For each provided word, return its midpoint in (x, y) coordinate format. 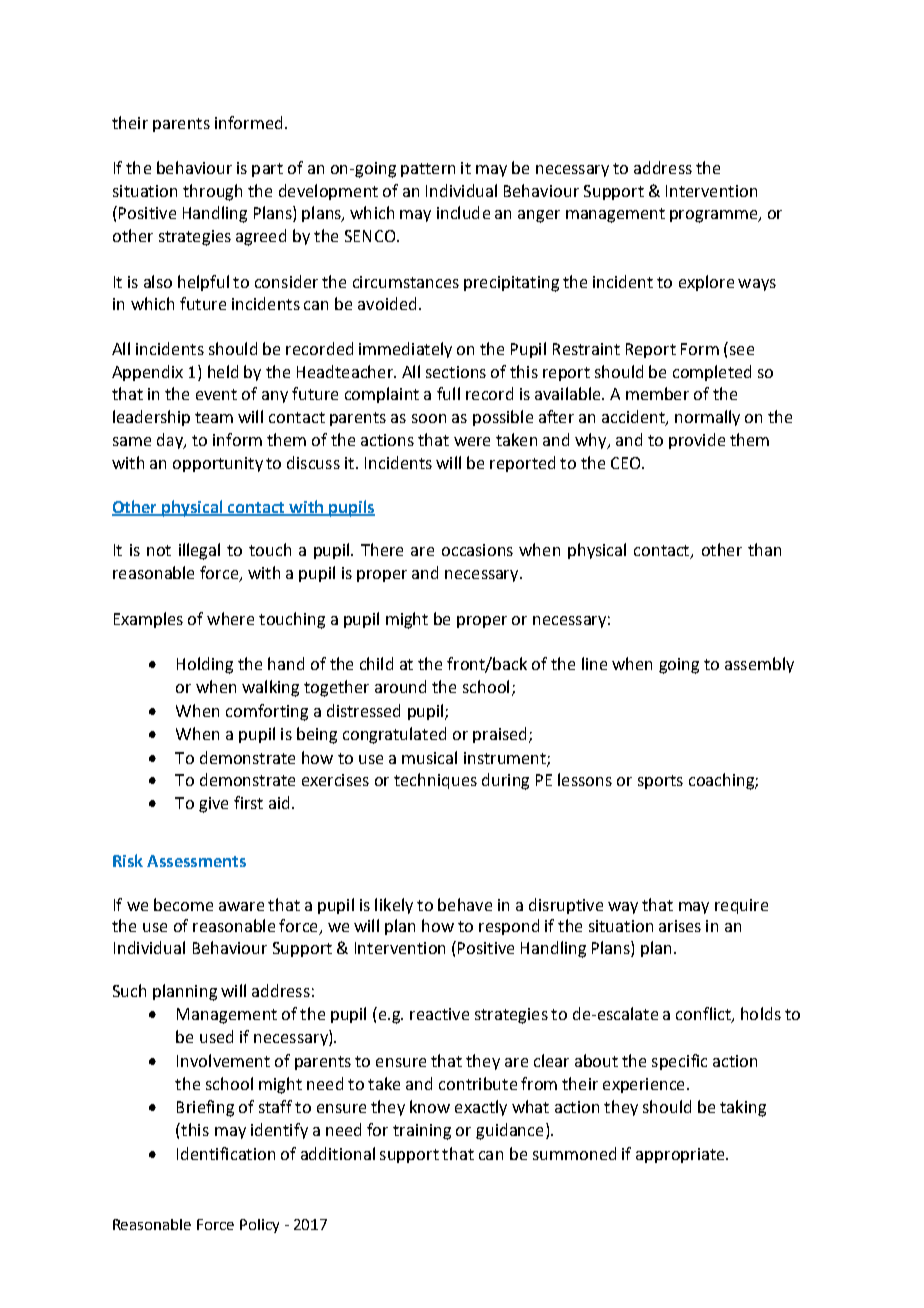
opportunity (218, 464)
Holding (205, 665)
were (472, 441)
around (400, 686)
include (463, 212)
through (212, 192)
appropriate (681, 1155)
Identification (226, 1153)
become (183, 904)
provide (697, 441)
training (422, 1132)
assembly (759, 665)
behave (465, 904)
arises (680, 926)
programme (715, 216)
